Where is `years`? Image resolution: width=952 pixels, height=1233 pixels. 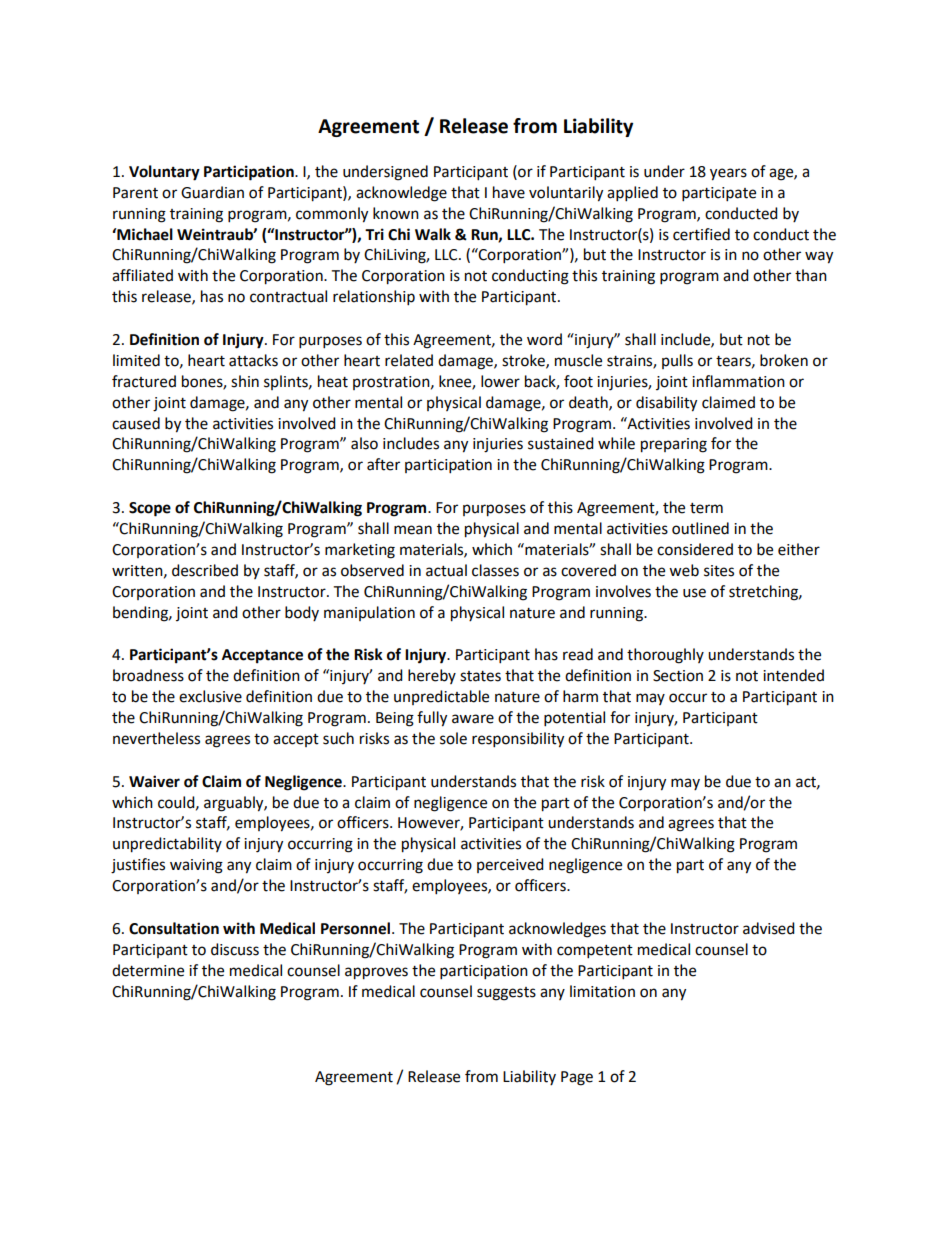 years is located at coordinates (728, 174).
